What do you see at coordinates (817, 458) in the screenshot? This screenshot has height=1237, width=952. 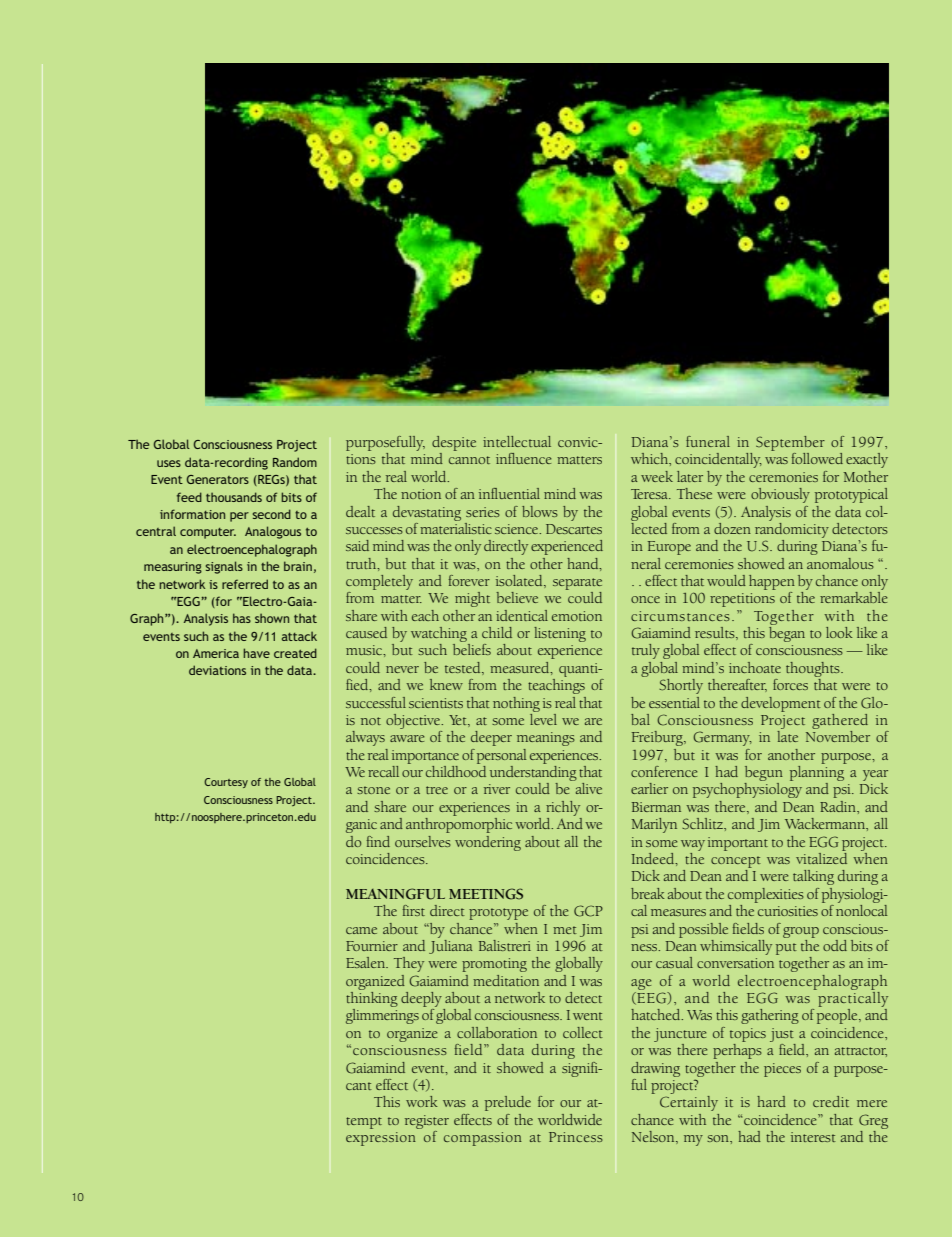 I see `followed` at bounding box center [817, 458].
